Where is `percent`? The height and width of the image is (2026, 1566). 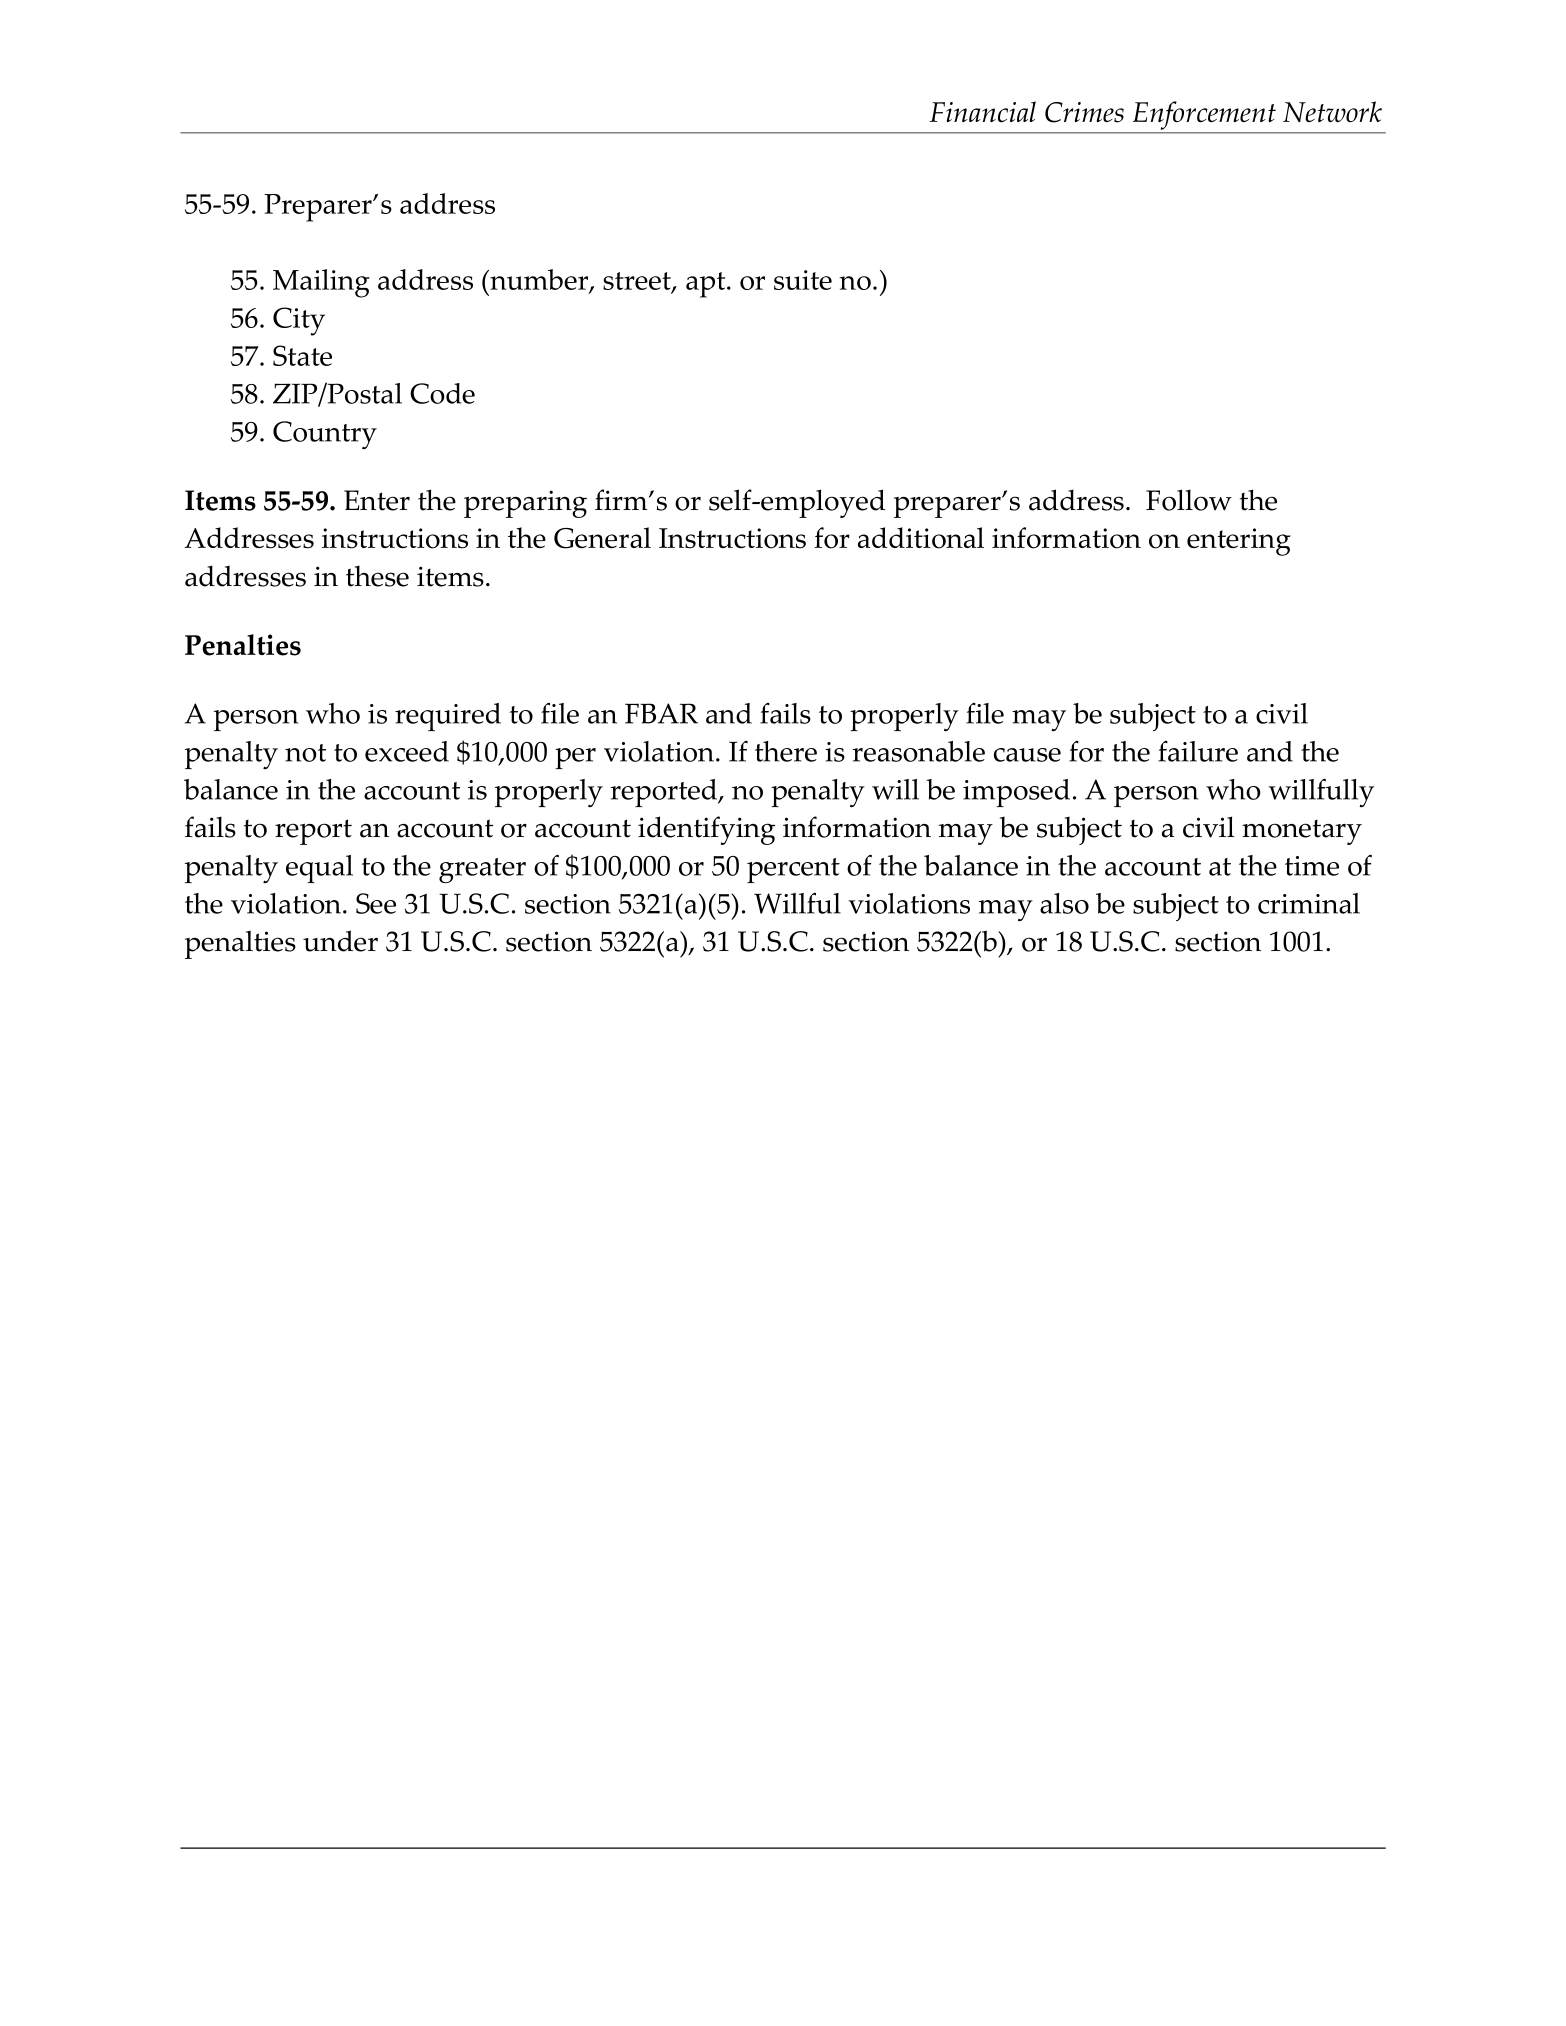
percent is located at coordinates (793, 870).
